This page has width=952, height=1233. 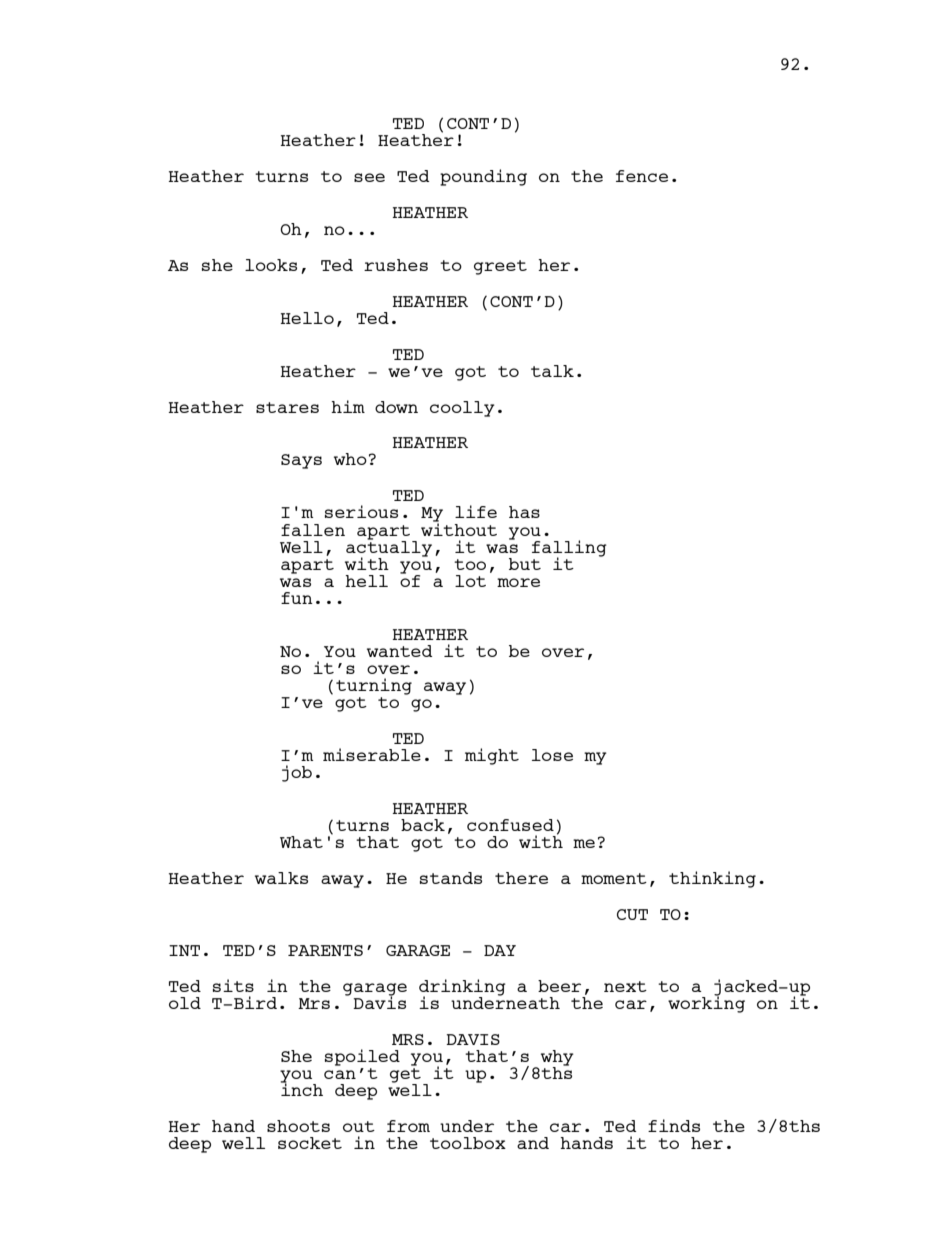 What do you see at coordinates (468, 1143) in the page?
I see `toolbox` at bounding box center [468, 1143].
